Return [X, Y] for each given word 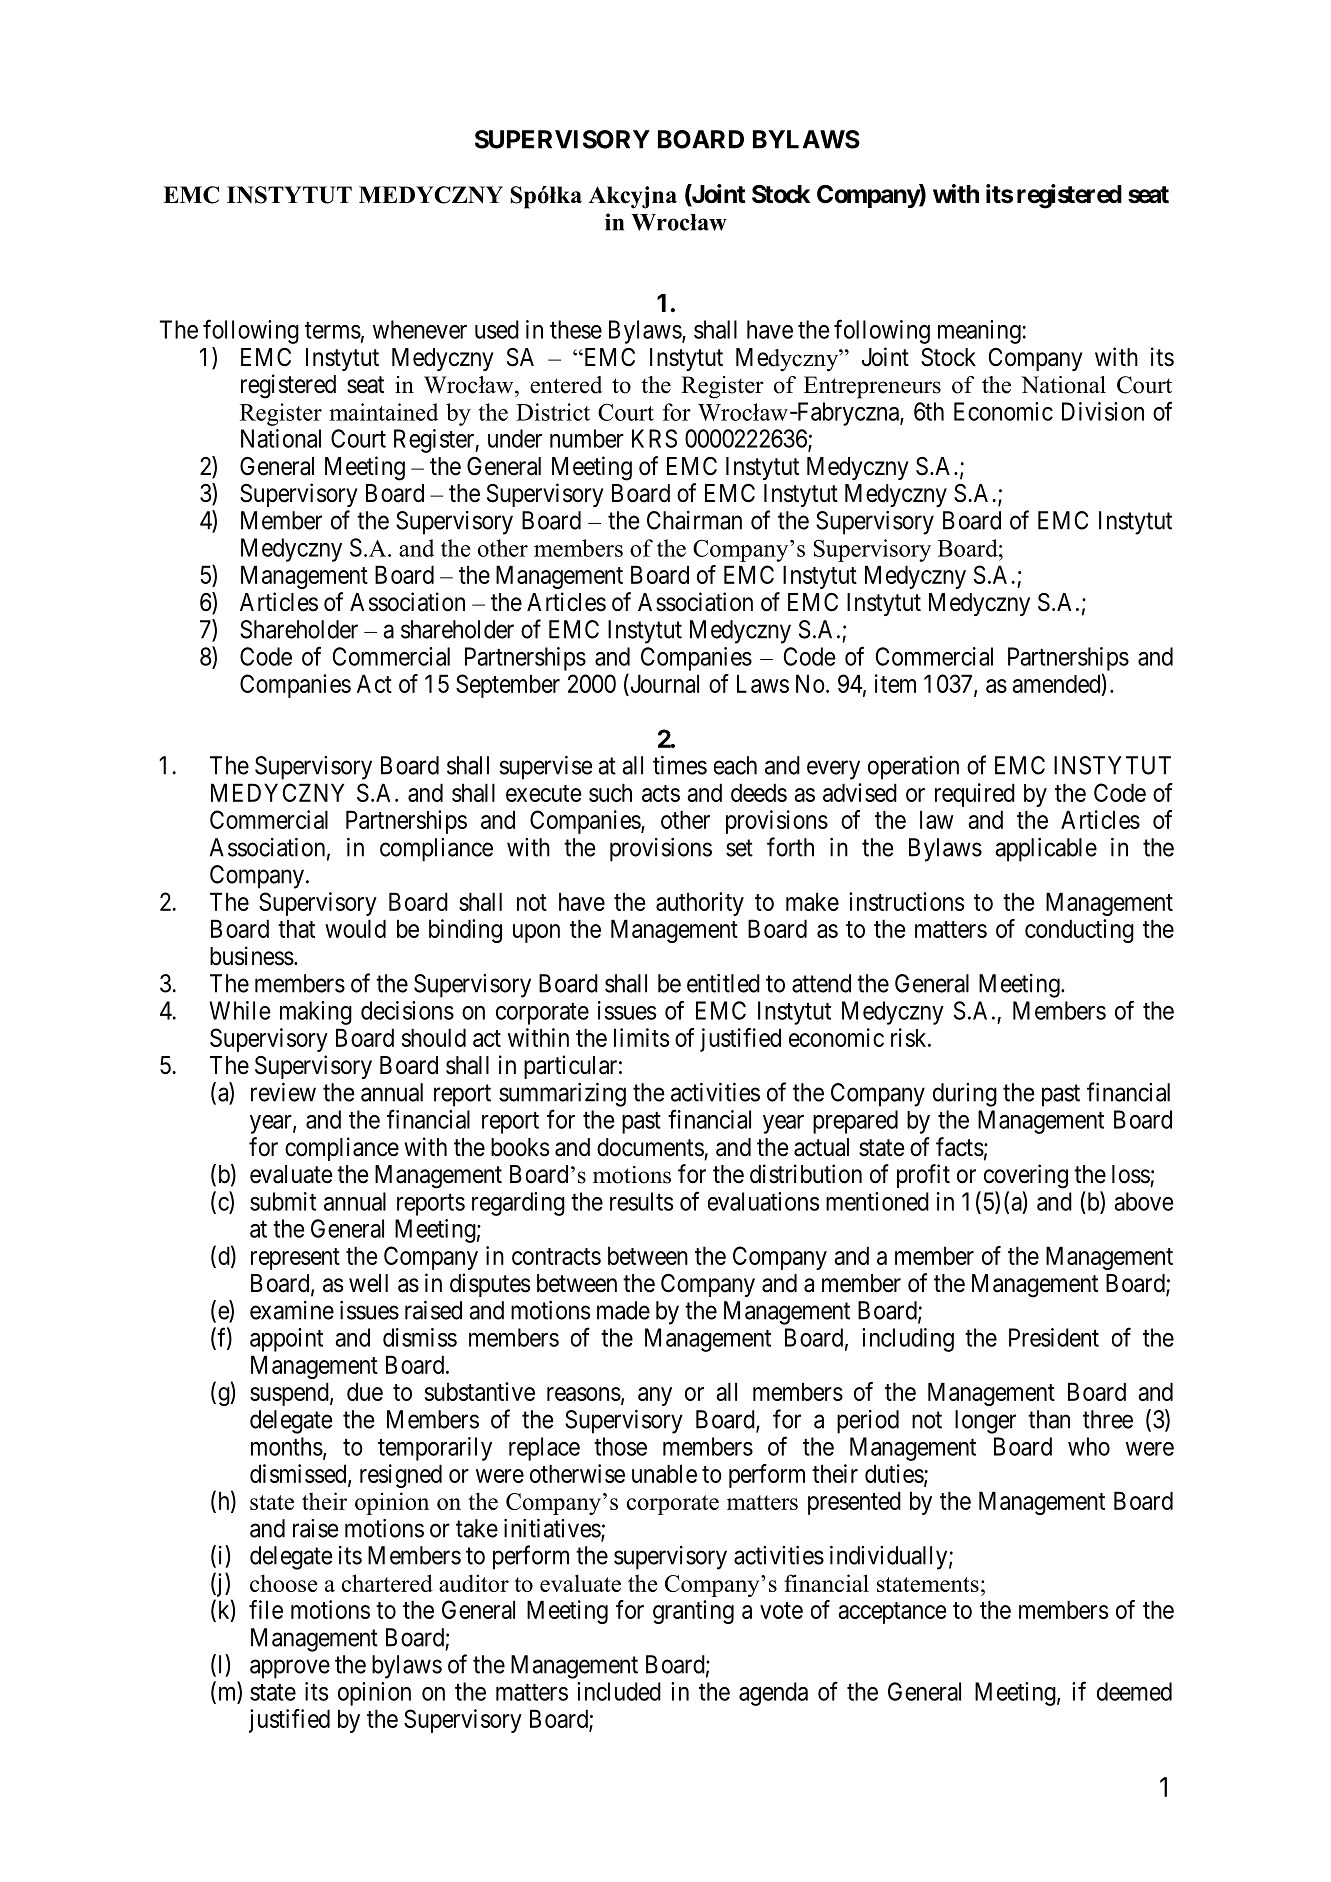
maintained [383, 412]
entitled [723, 983]
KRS [654, 438]
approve [290, 1669]
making [316, 1013]
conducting [1079, 931]
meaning [979, 332]
